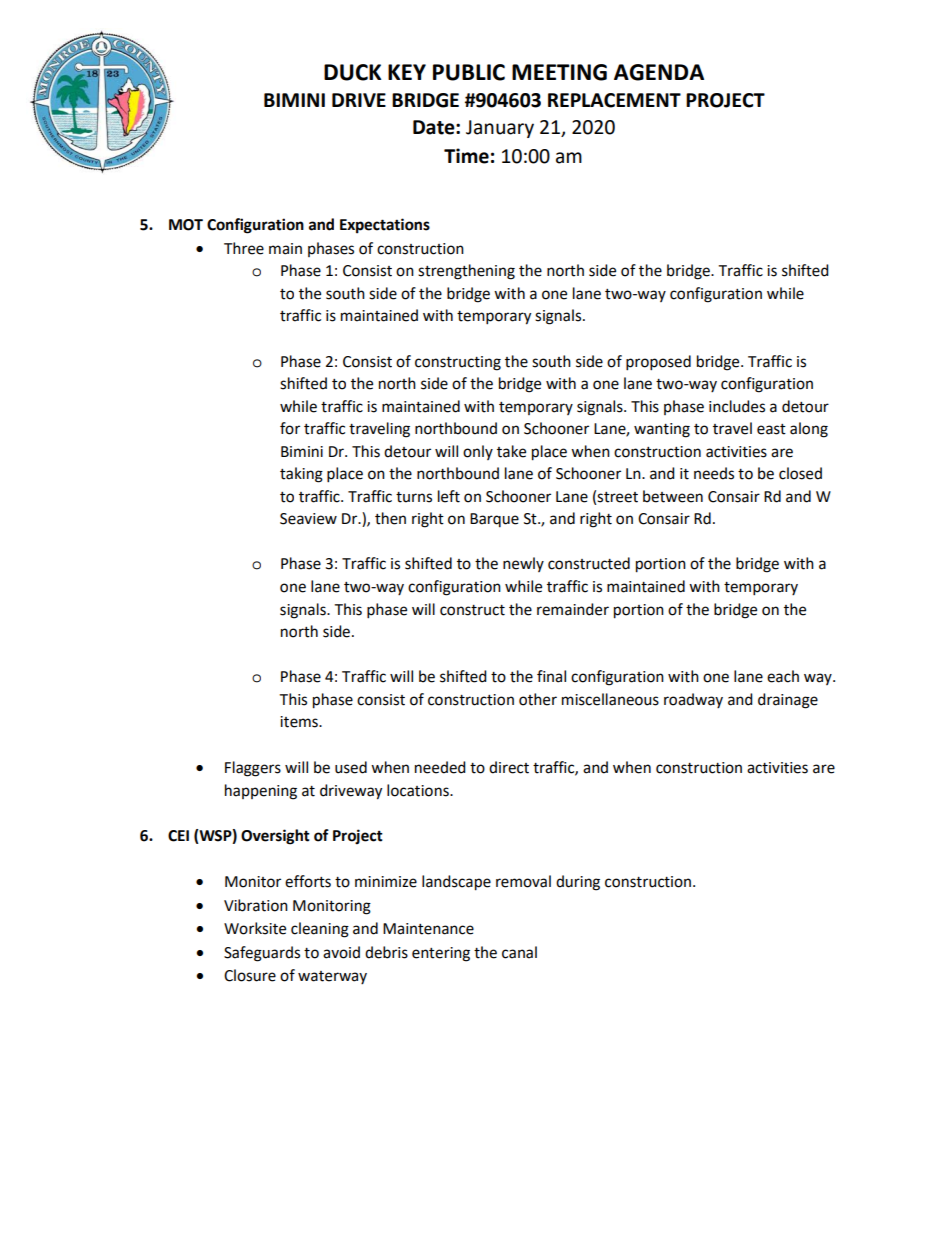 The height and width of the page is (1233, 952). I want to click on between, so click(673, 496).
